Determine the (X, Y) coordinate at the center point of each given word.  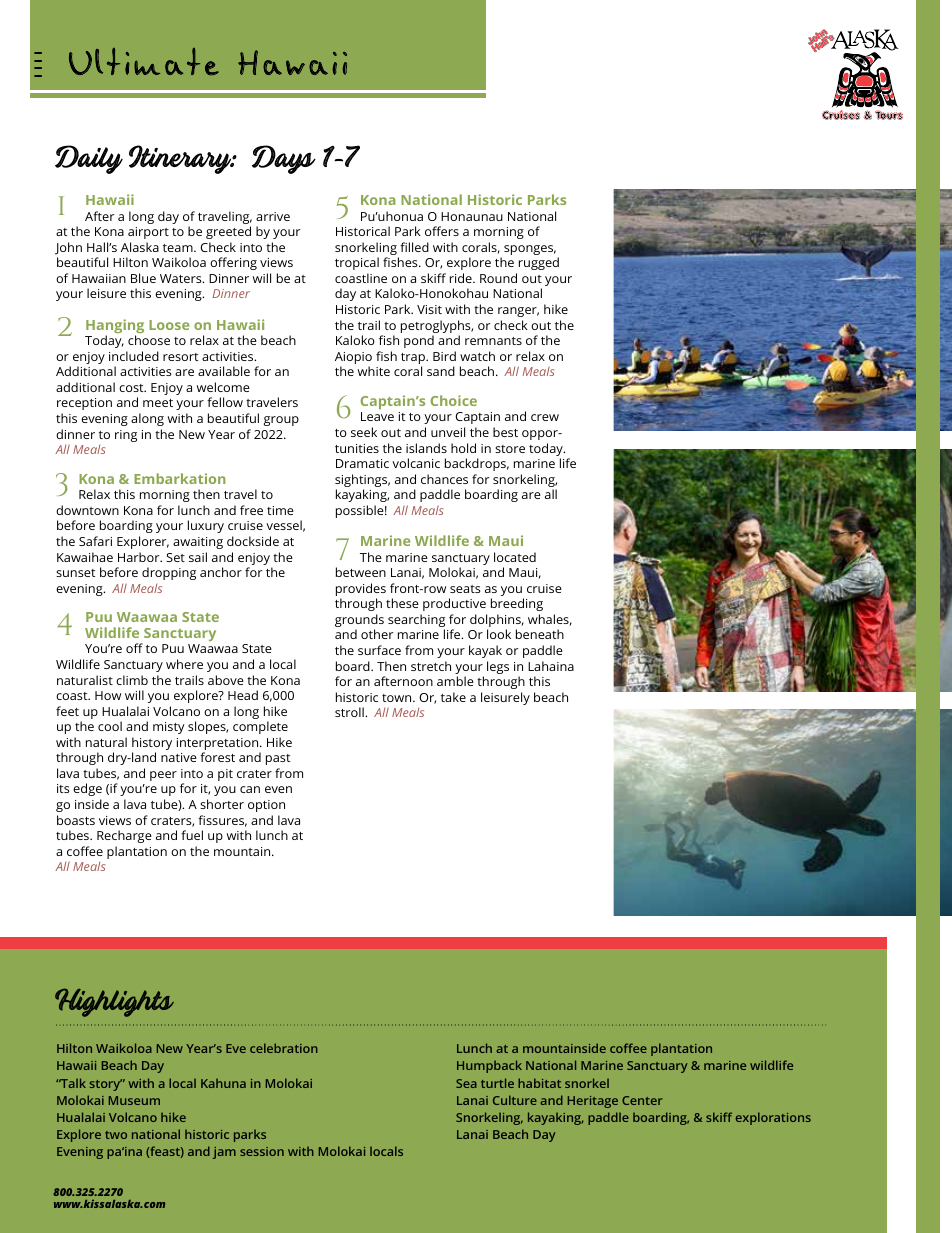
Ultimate (144, 61)
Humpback (489, 1066)
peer (163, 776)
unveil (448, 432)
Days (284, 159)
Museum (134, 1100)
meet (158, 403)
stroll (350, 712)
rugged (539, 263)
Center (642, 1100)
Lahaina (551, 666)
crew (545, 417)
